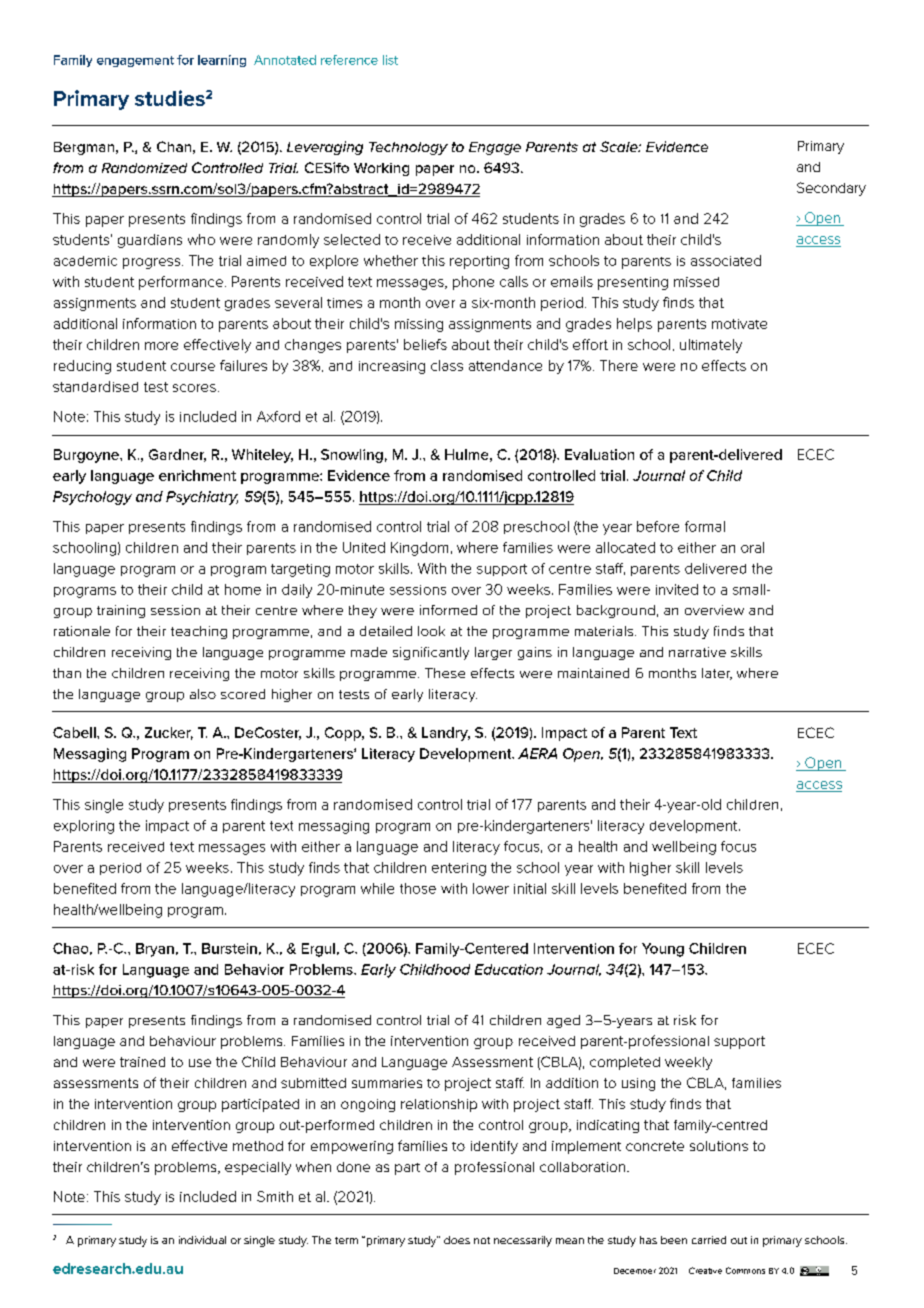  Describe the element at coordinates (709, 1240) in the screenshot. I see `carried` at that location.
